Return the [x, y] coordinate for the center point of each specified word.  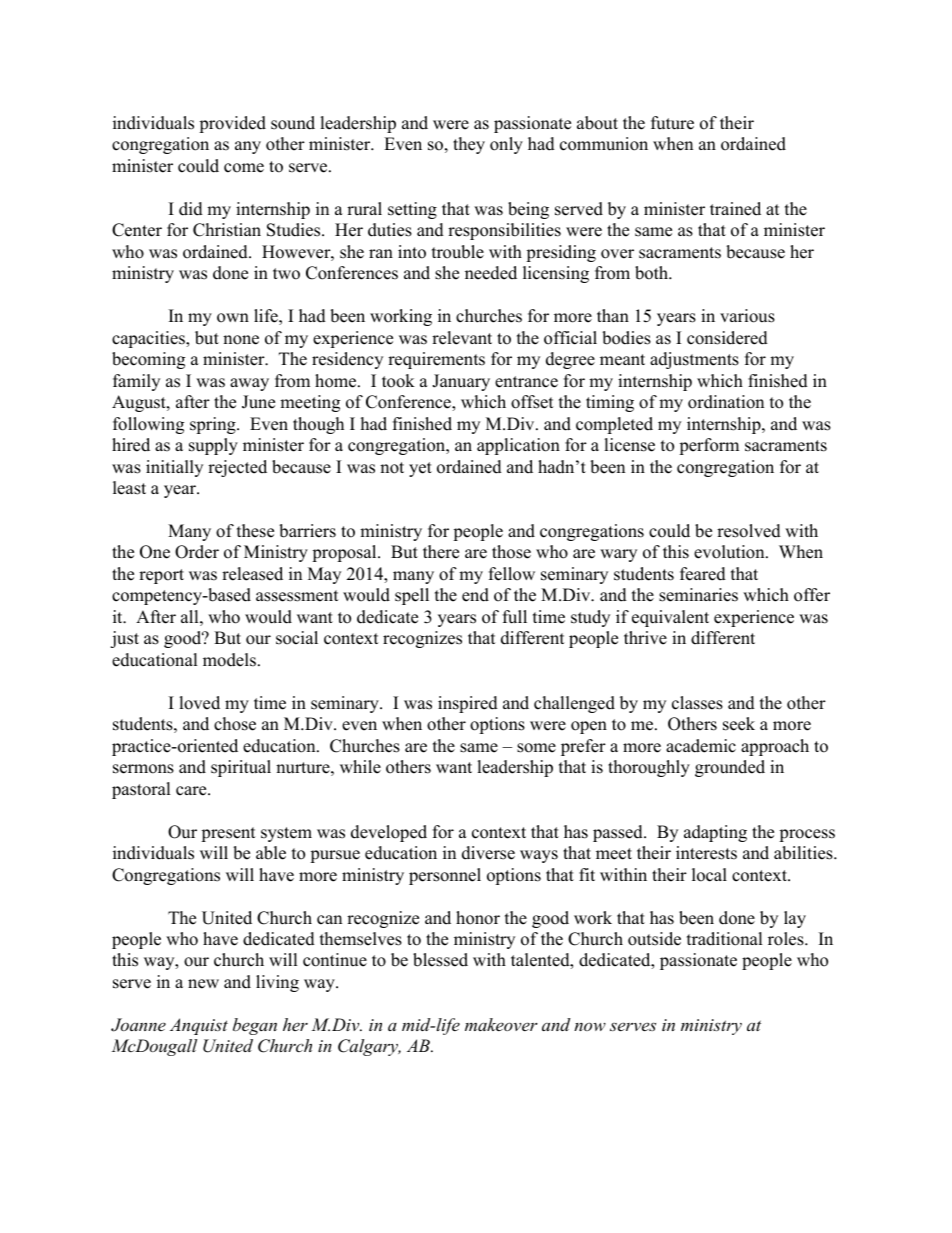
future [672, 123]
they [469, 145]
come [244, 168]
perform [709, 446]
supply [213, 446]
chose [235, 724]
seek [739, 724]
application [518, 446]
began [255, 1026]
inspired [468, 704]
